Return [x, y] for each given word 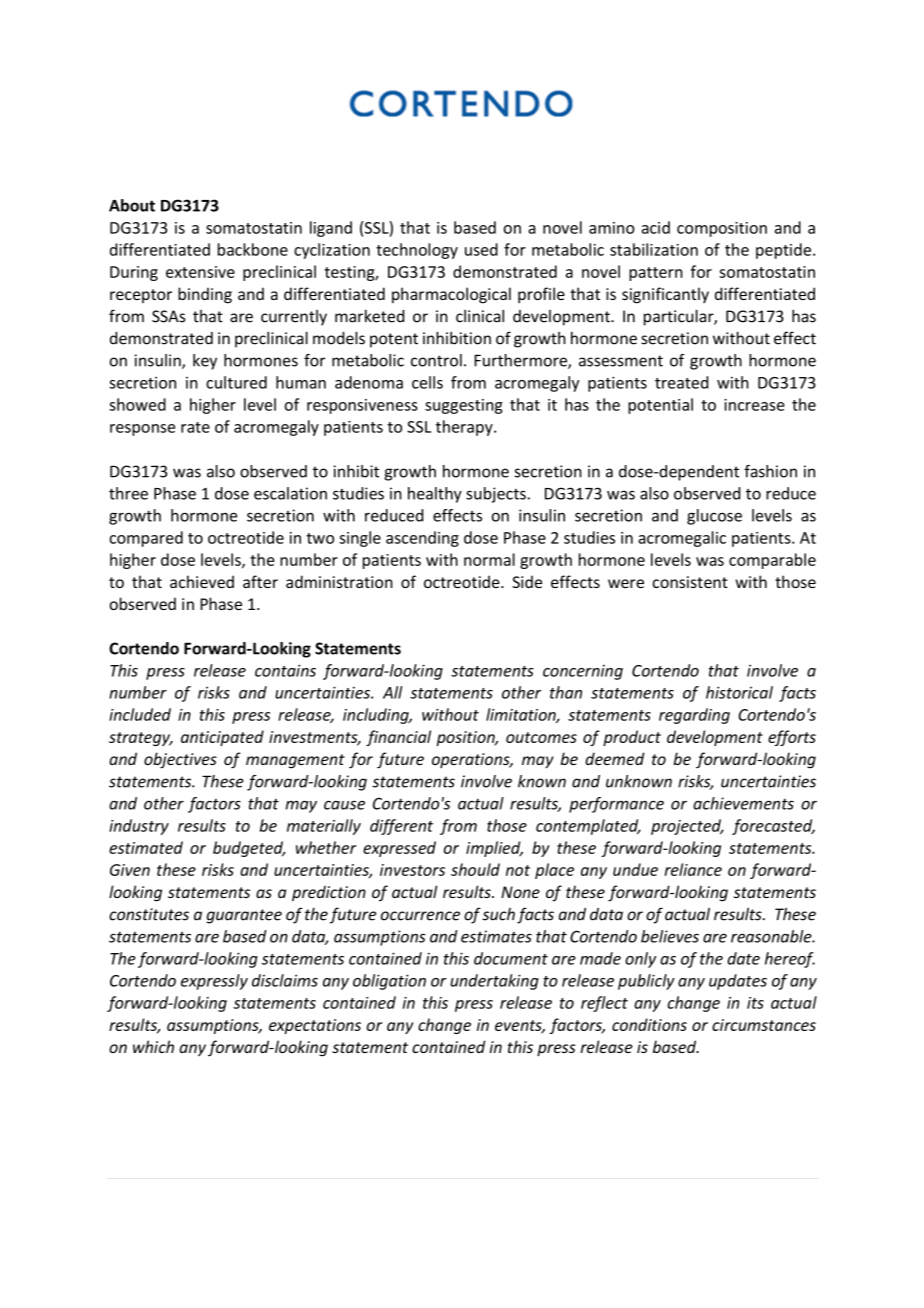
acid [656, 227]
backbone [253, 249]
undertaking [494, 982]
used [481, 249]
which [153, 1046]
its [755, 1003]
